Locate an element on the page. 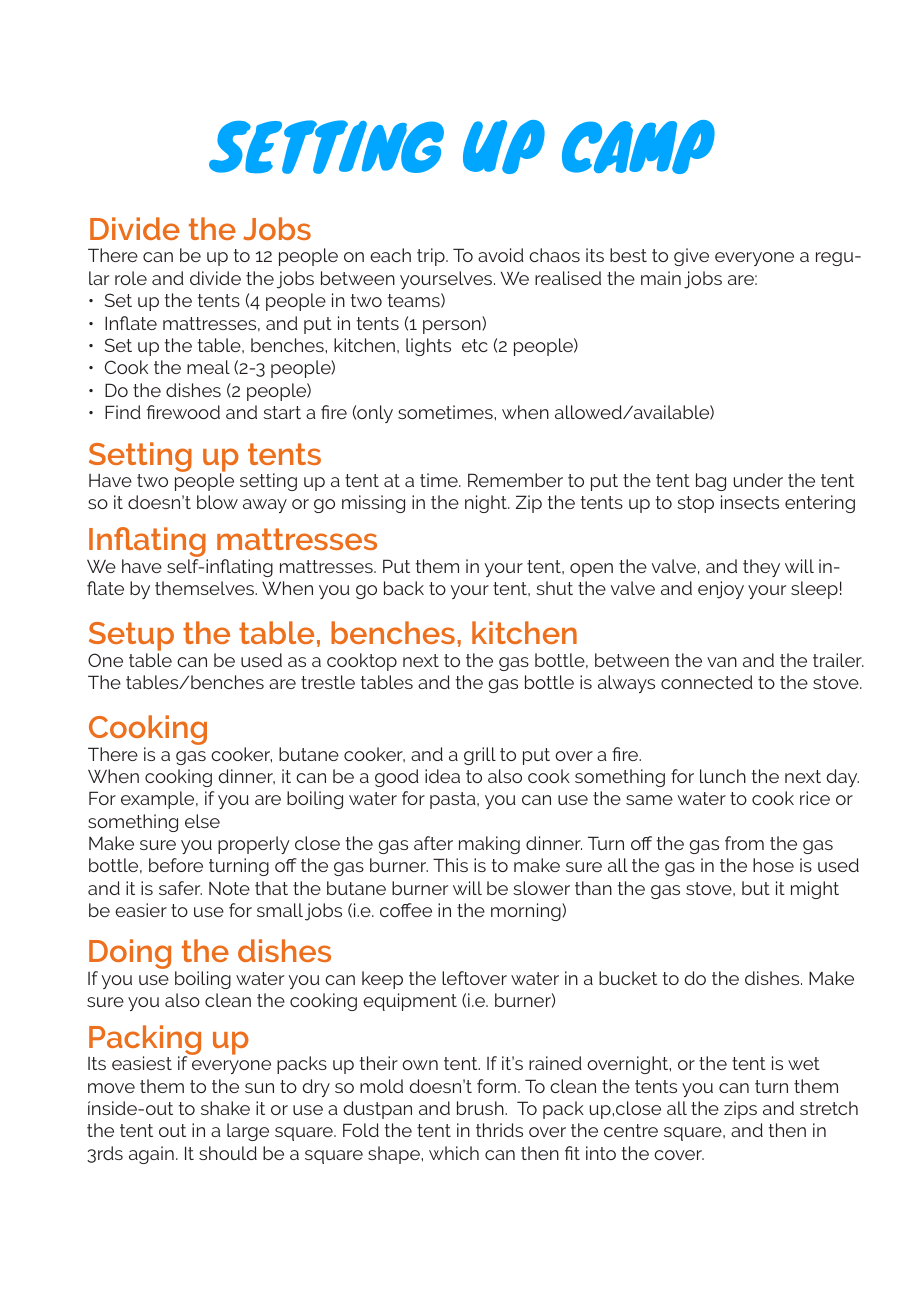  safer is located at coordinates (180, 888).
